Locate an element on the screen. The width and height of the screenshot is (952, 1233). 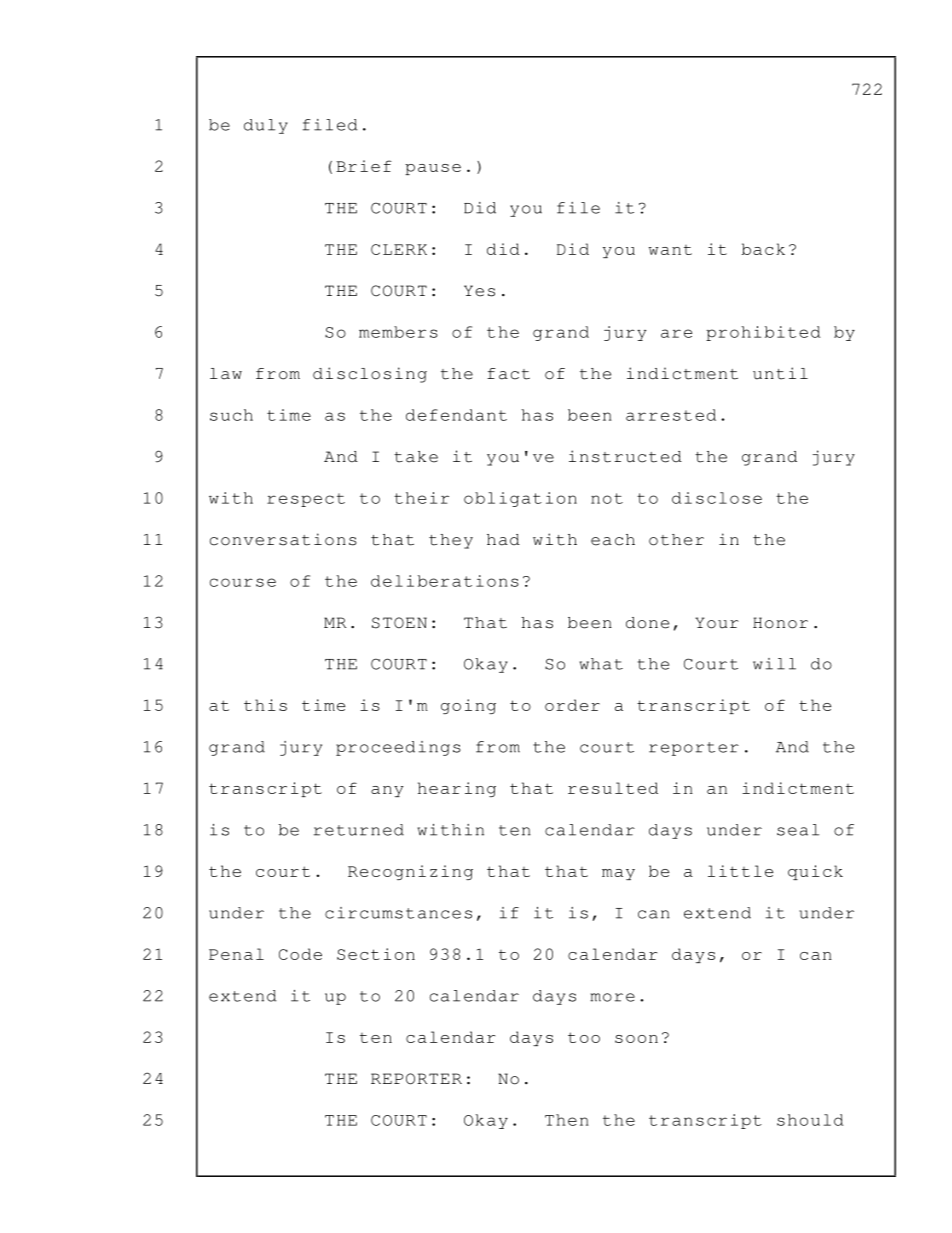
fact is located at coordinates (508, 374).
